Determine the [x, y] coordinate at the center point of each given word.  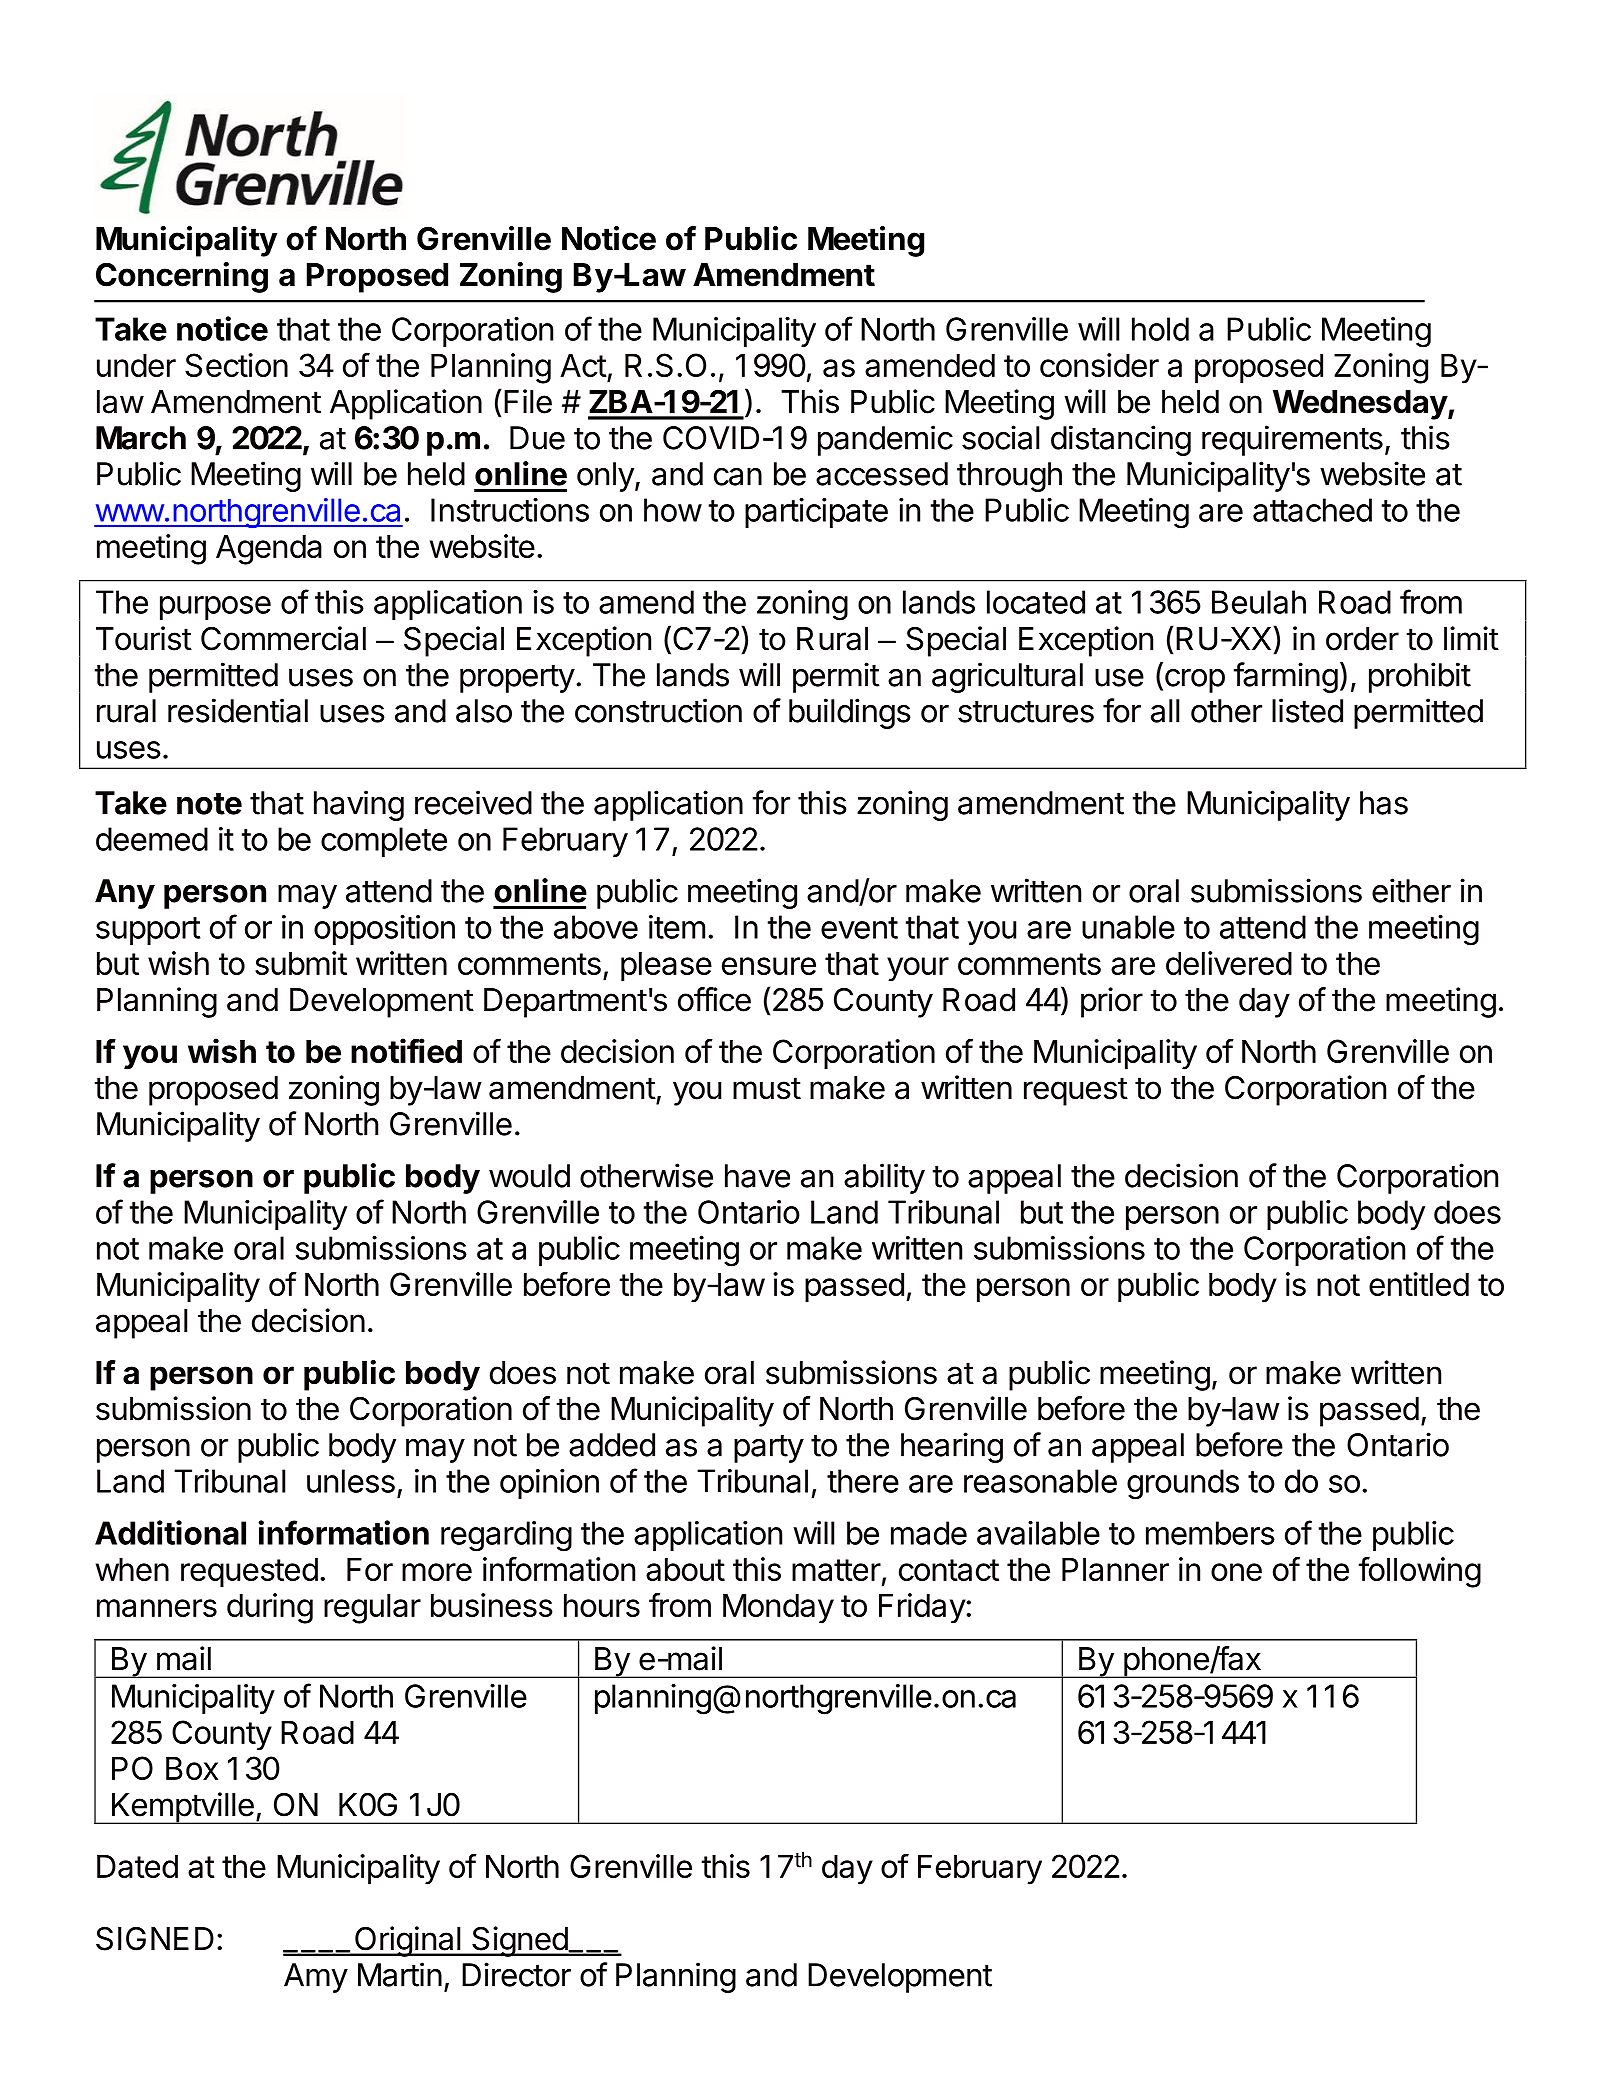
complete [384, 842]
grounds [1183, 1484]
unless [351, 1481]
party [769, 1449]
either [1411, 890]
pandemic [885, 440]
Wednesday [1361, 405]
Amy [316, 1978]
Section [236, 365]
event [859, 928]
